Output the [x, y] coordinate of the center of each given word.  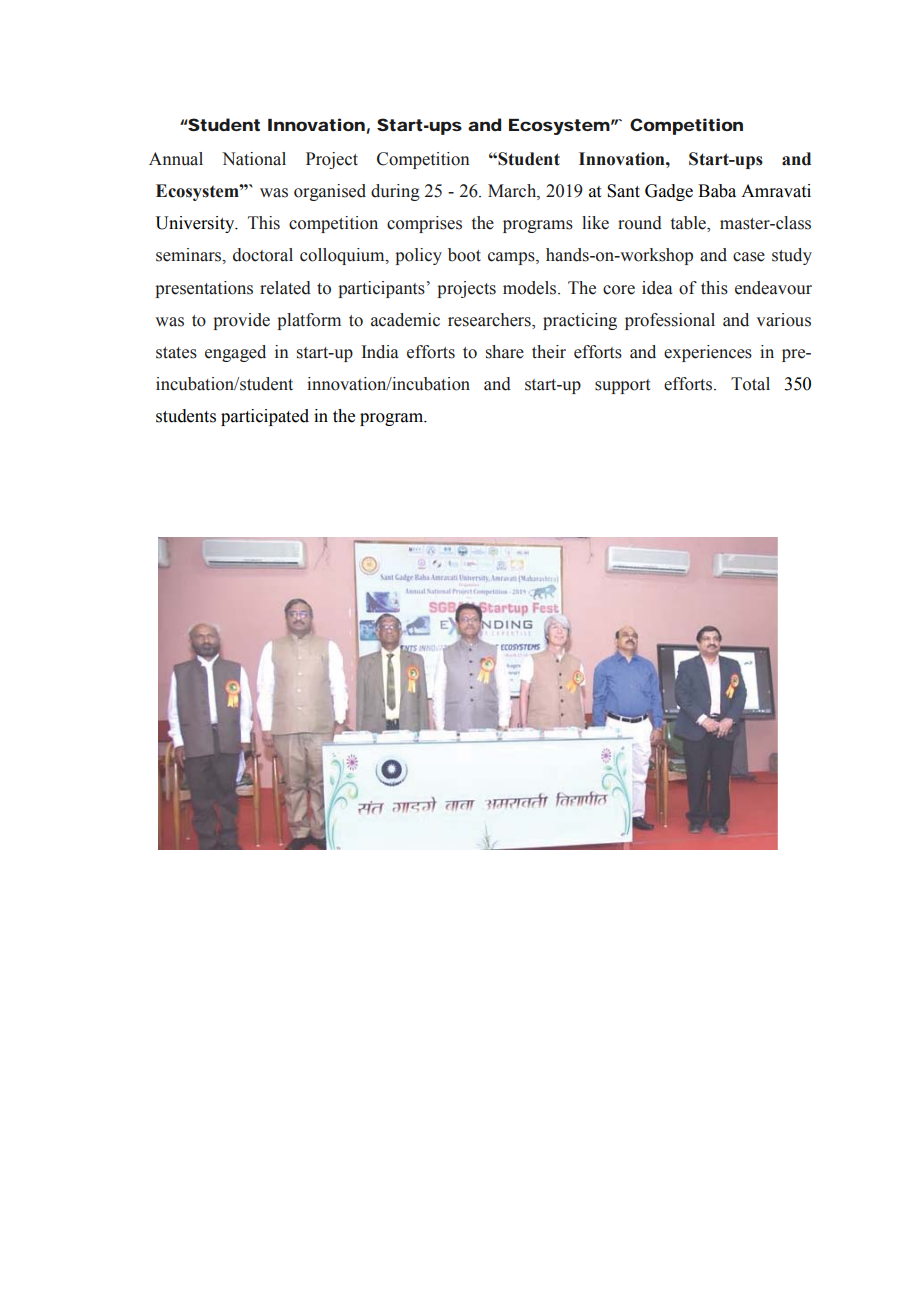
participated [265, 417]
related [285, 288]
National [254, 159]
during [395, 192]
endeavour [773, 288]
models [531, 288]
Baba [717, 191]
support [622, 386]
